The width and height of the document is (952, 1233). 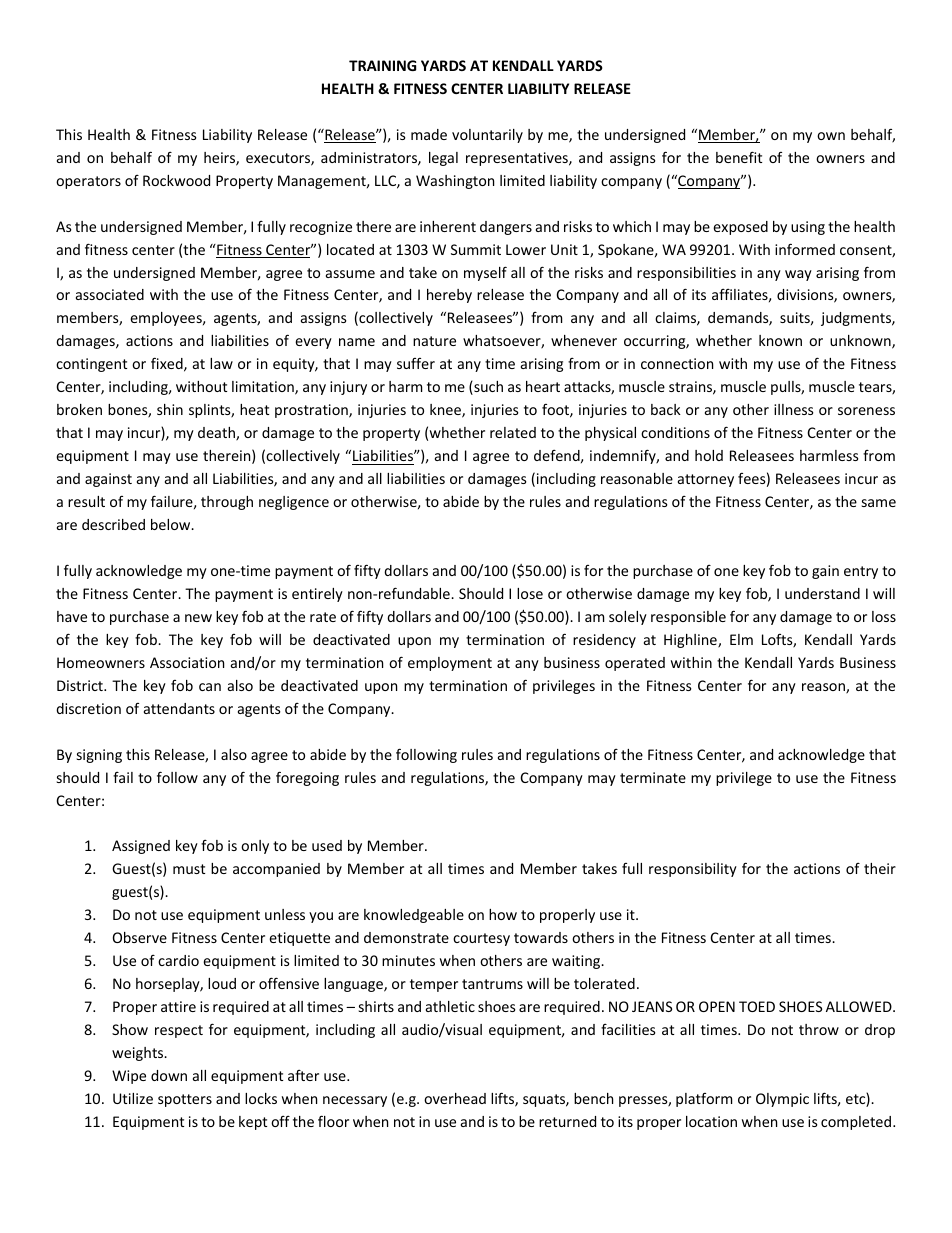 What do you see at coordinates (185, 1100) in the document?
I see `spotters` at bounding box center [185, 1100].
